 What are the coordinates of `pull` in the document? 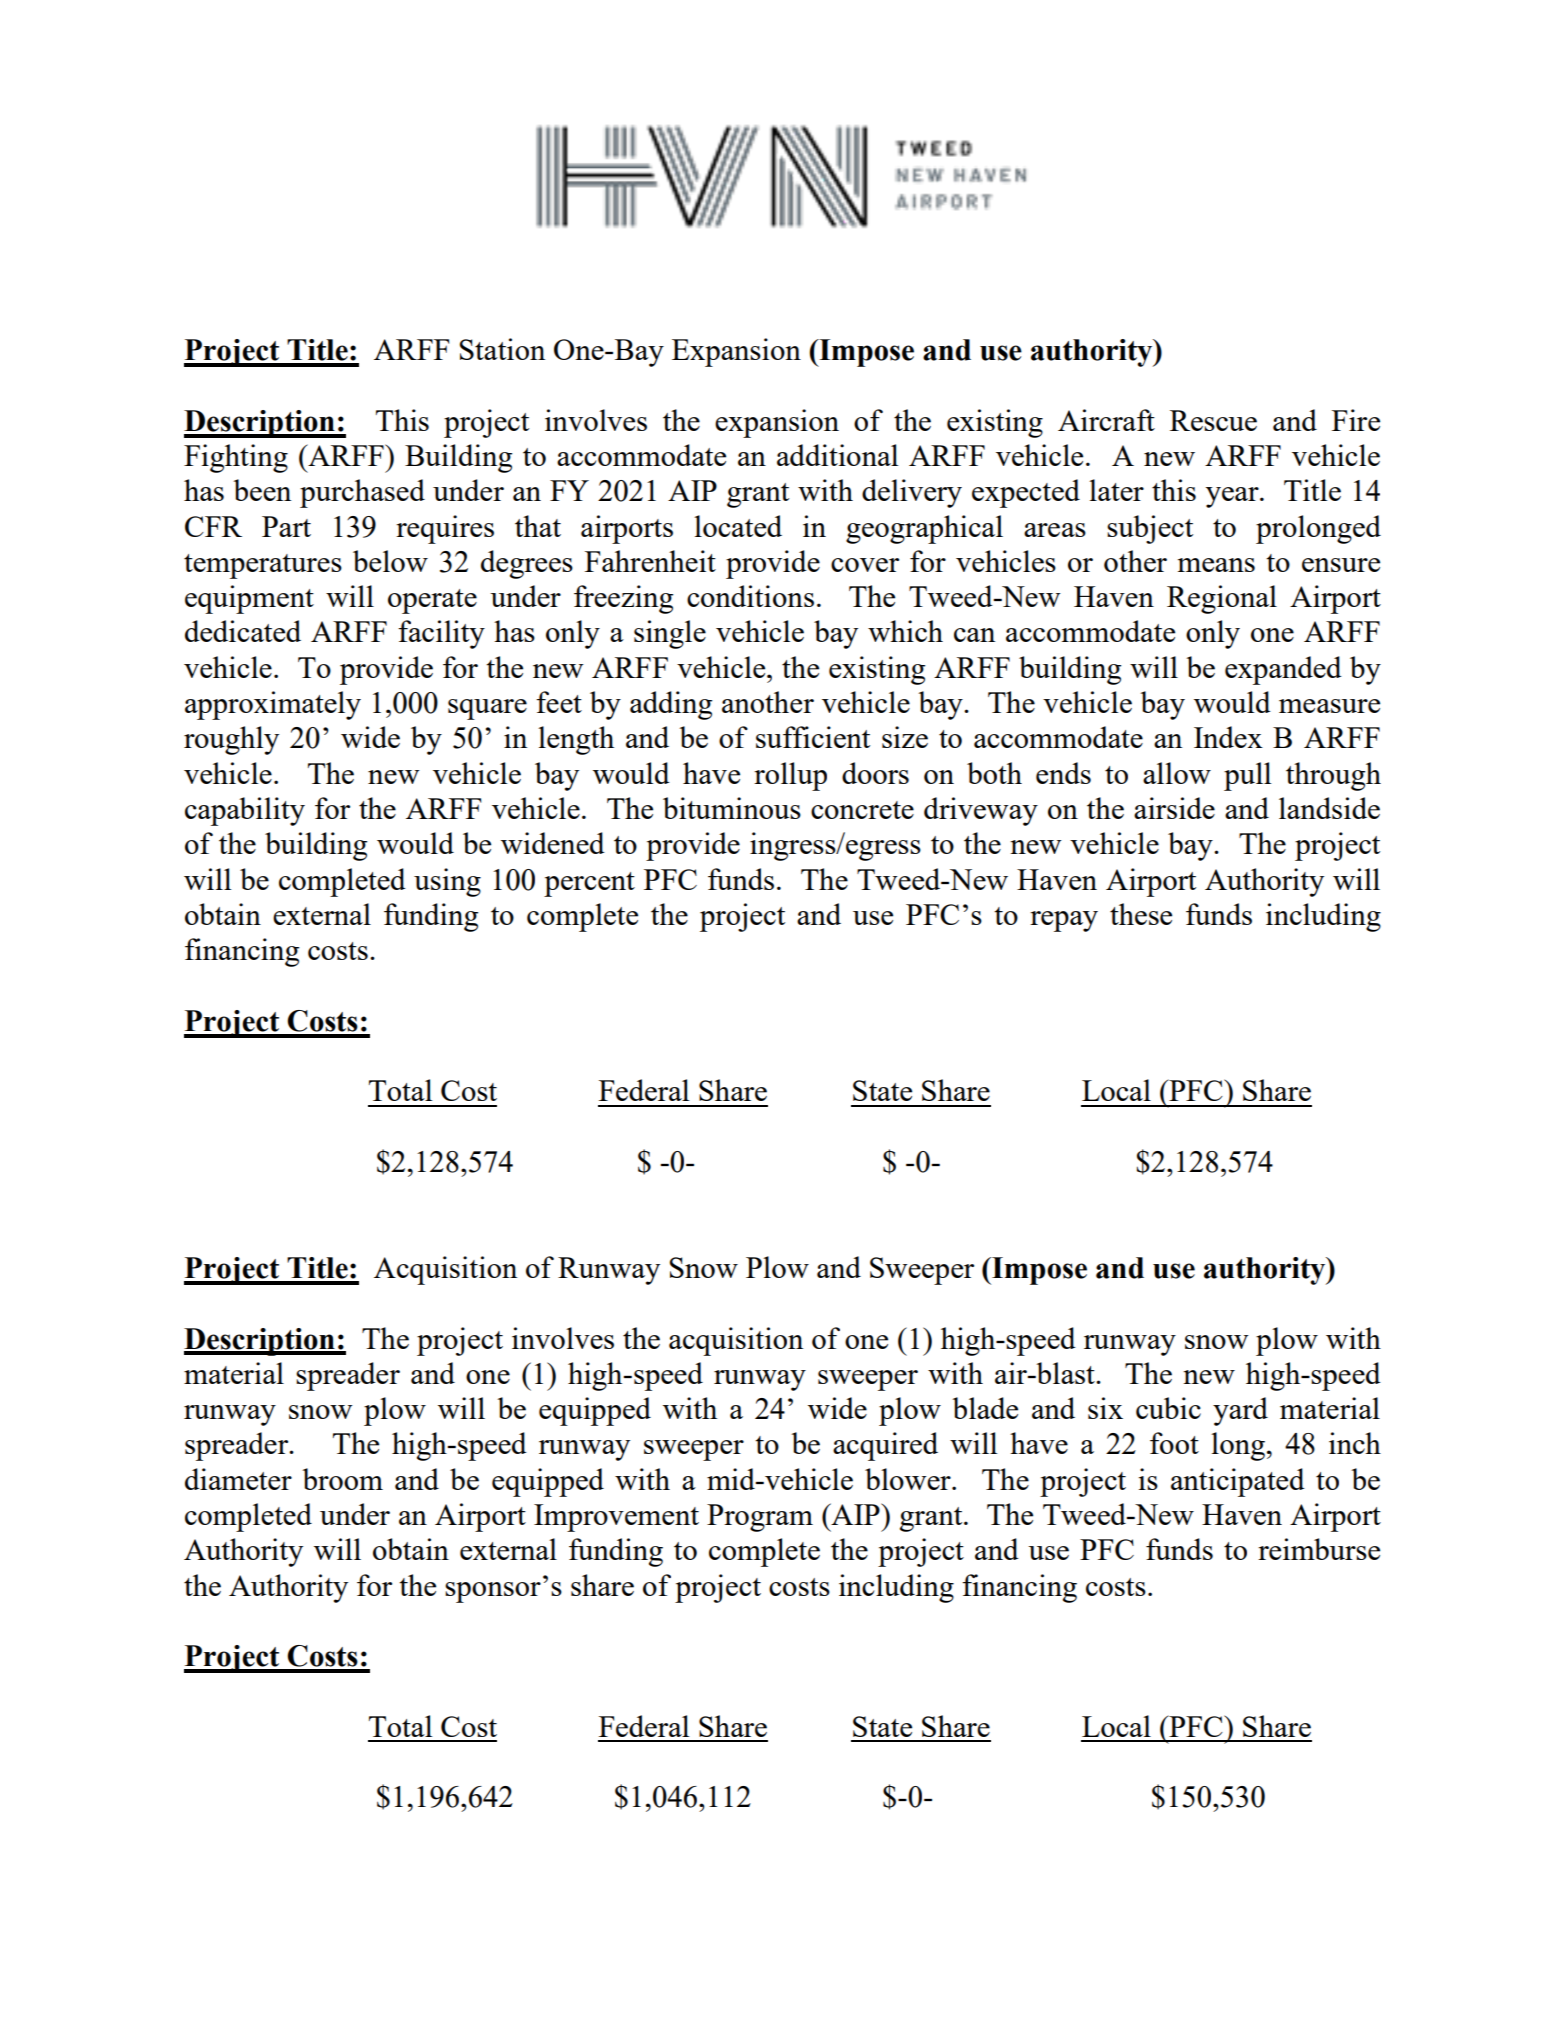 It's located at (1247, 776).
